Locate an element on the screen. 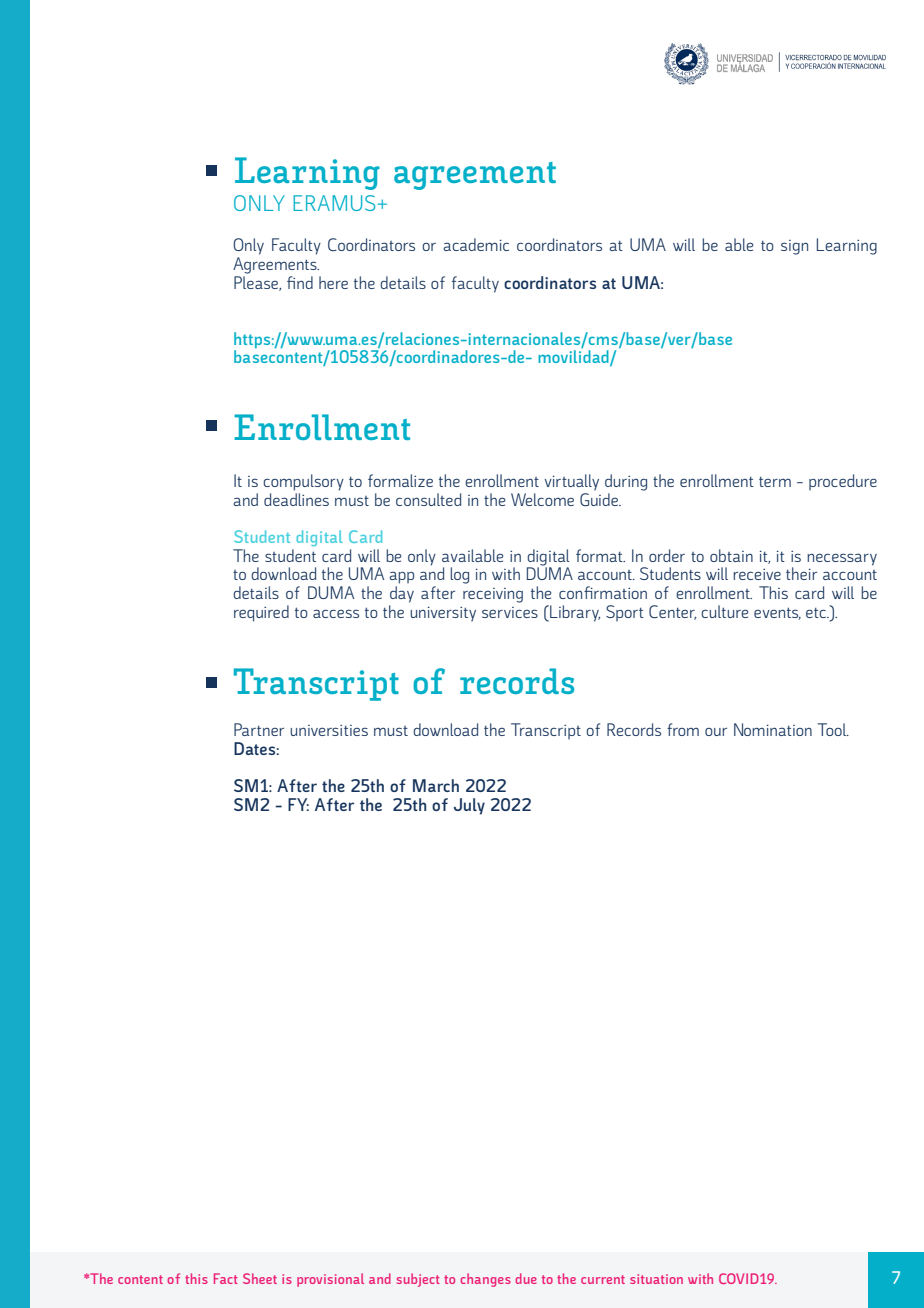 This screenshot has height=1308, width=924. sign is located at coordinates (794, 247).
